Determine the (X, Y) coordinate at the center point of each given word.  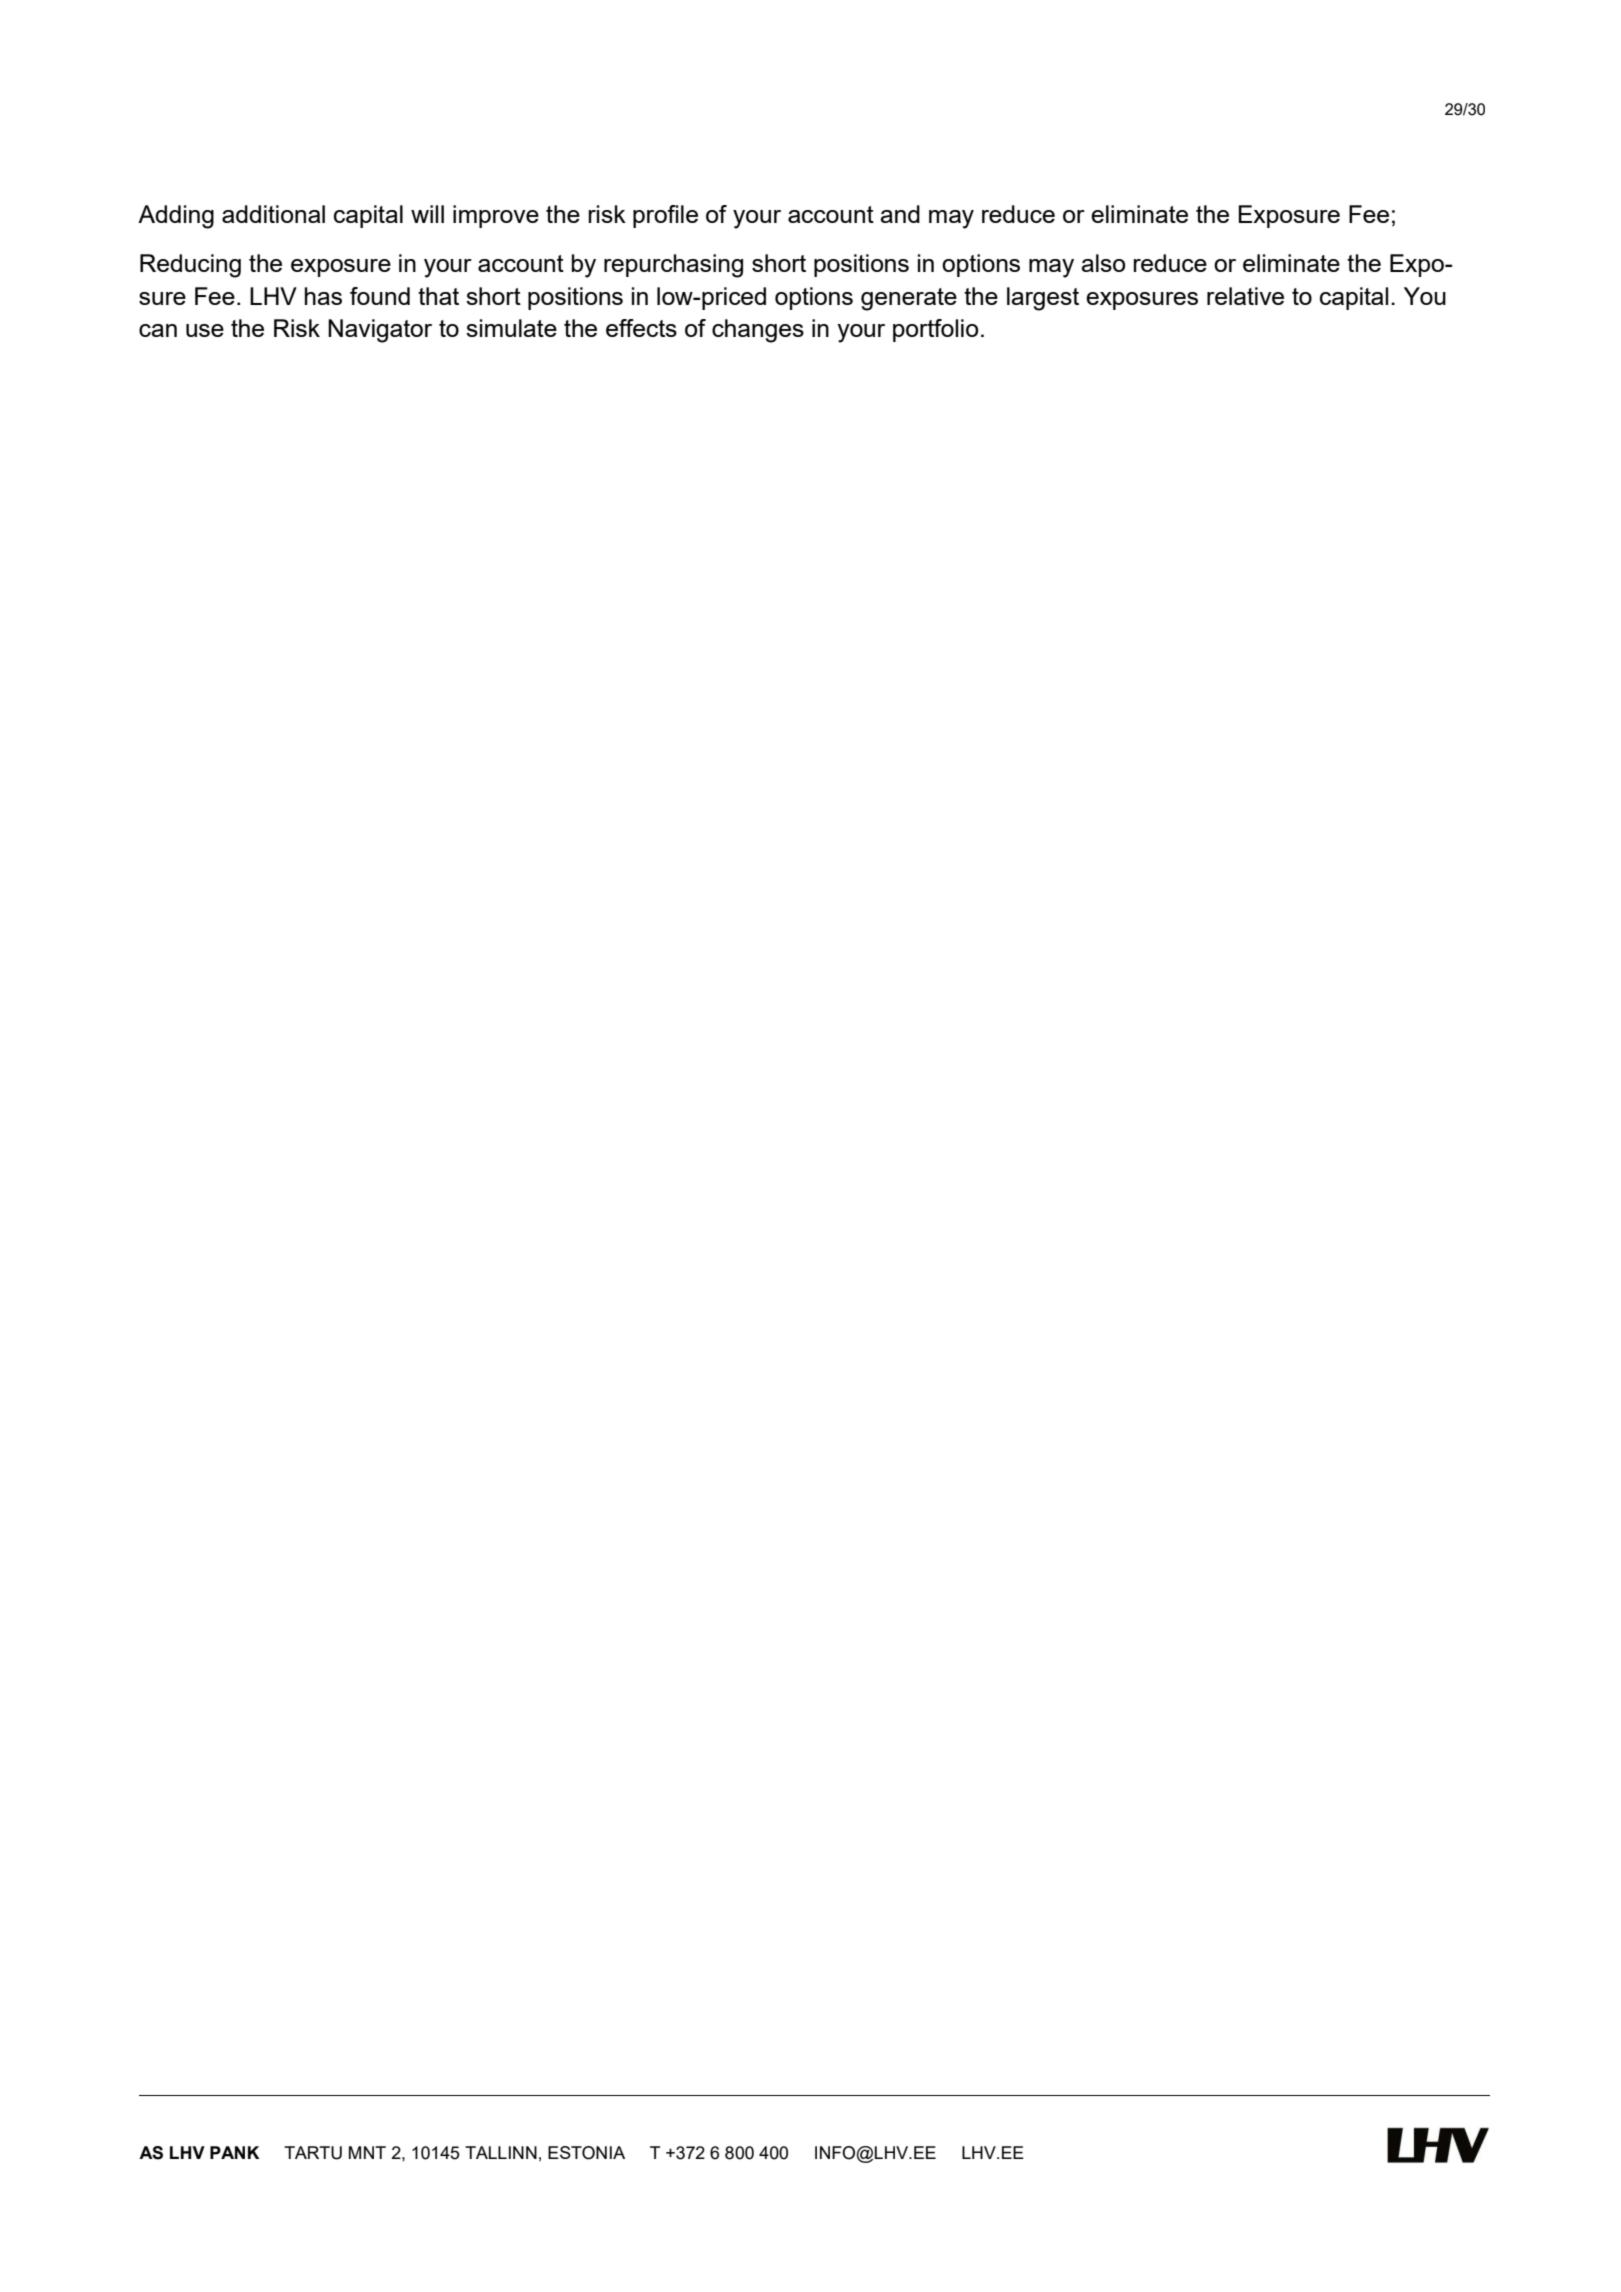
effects (641, 328)
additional (273, 214)
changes (758, 331)
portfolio (935, 330)
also (1103, 263)
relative (1245, 296)
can (158, 330)
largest (1043, 299)
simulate (511, 328)
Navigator (380, 331)
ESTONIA (586, 2153)
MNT (367, 2152)
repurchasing (673, 266)
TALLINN (501, 2152)
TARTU (313, 2153)
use (205, 330)
